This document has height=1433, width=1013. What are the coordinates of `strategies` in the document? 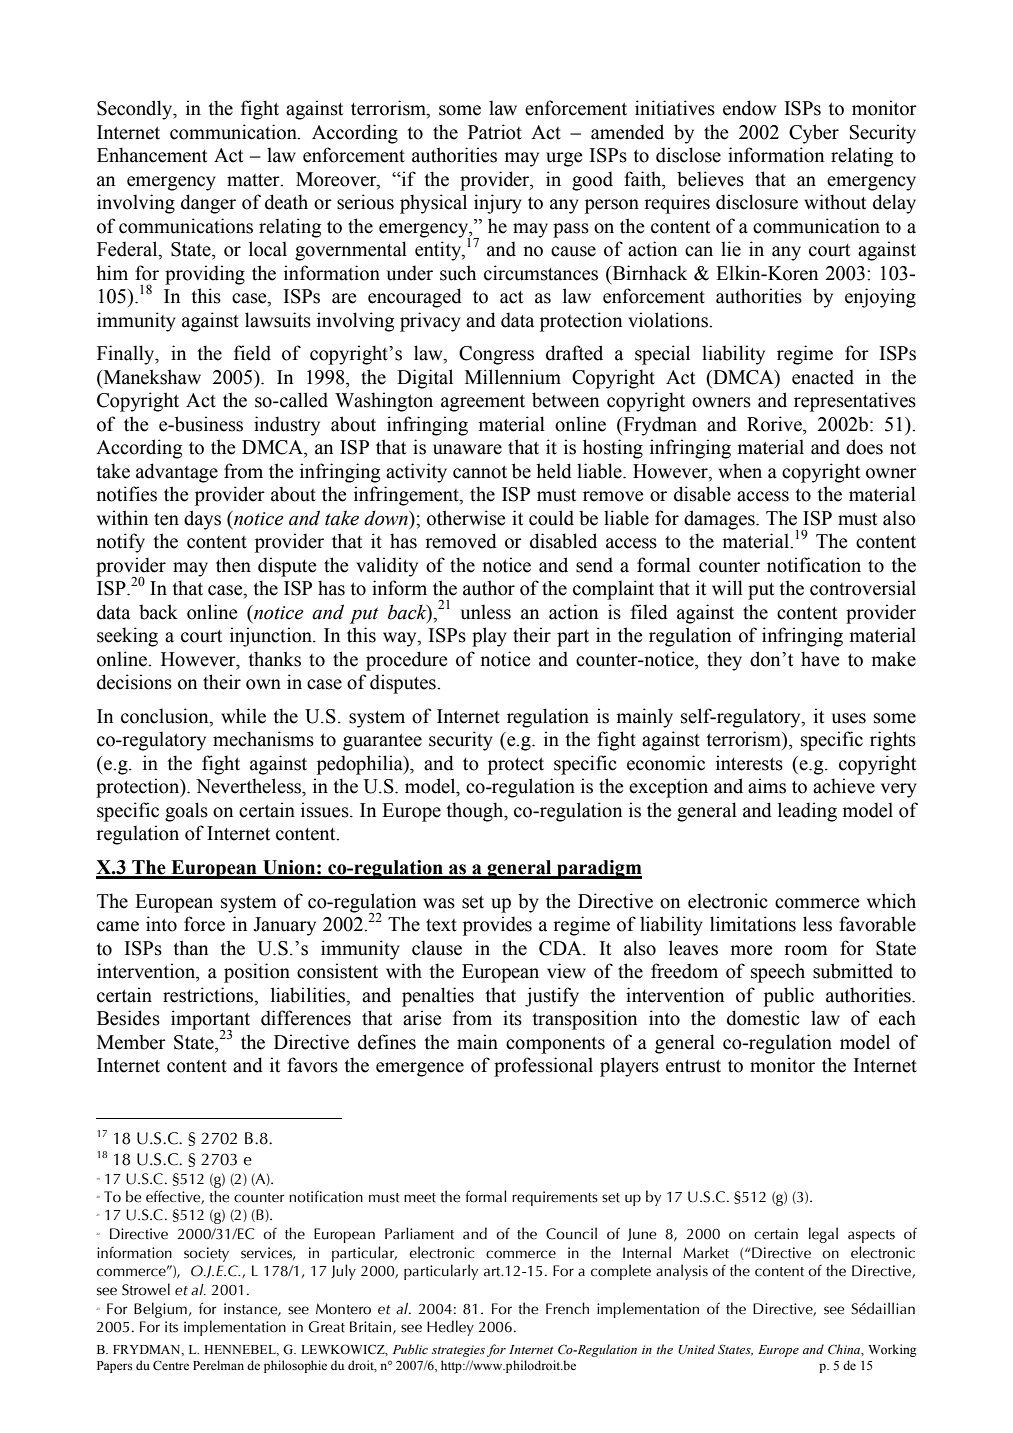 It's located at (458, 1351).
